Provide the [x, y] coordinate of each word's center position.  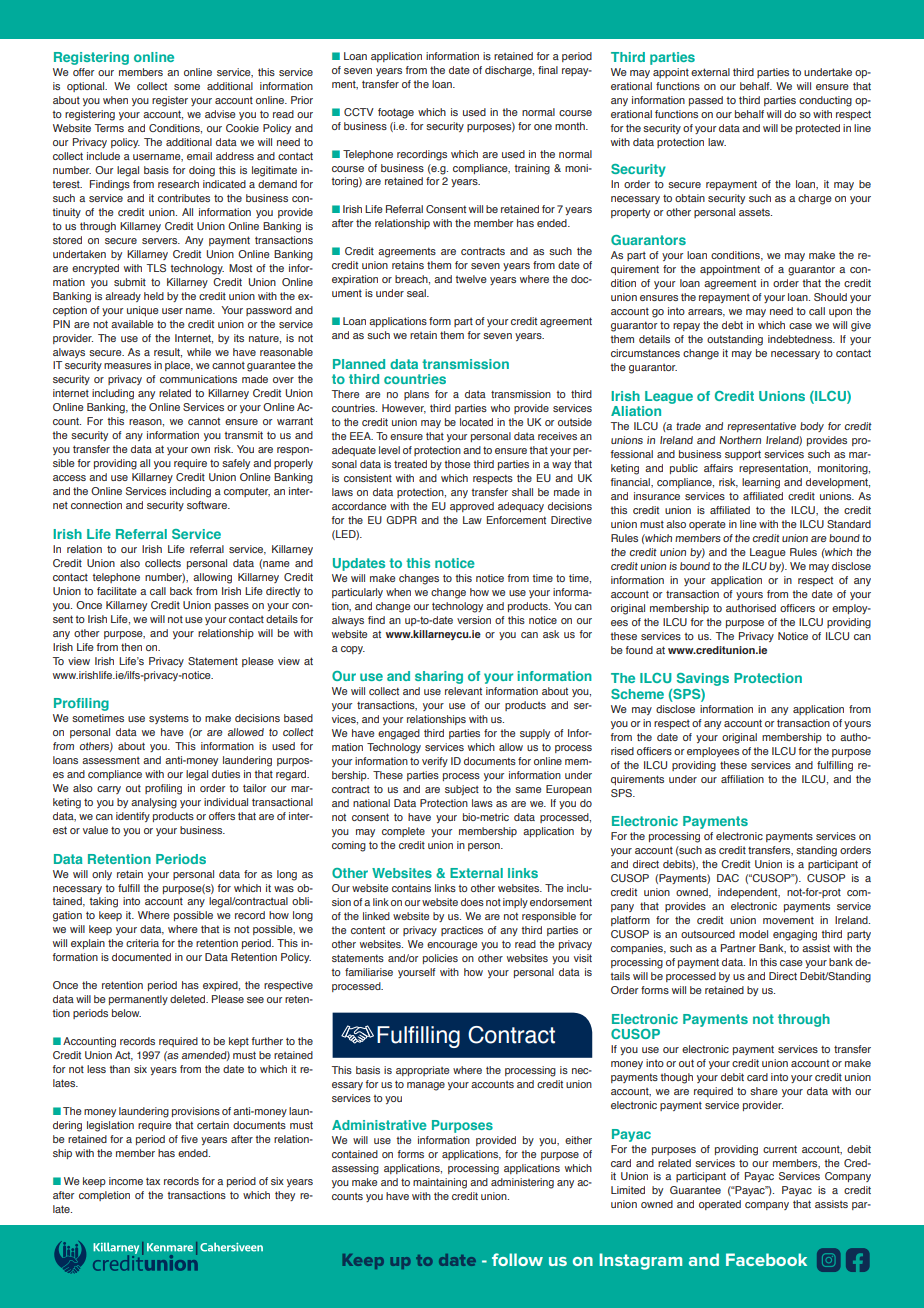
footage [396, 113]
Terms [109, 128]
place [179, 366]
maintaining [440, 1183]
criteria [142, 943]
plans [416, 395]
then [131, 647]
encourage [452, 946]
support [743, 455]
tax [153, 1181]
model [753, 934]
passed [706, 101]
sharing [439, 677]
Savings [703, 679]
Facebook [766, 1259]
